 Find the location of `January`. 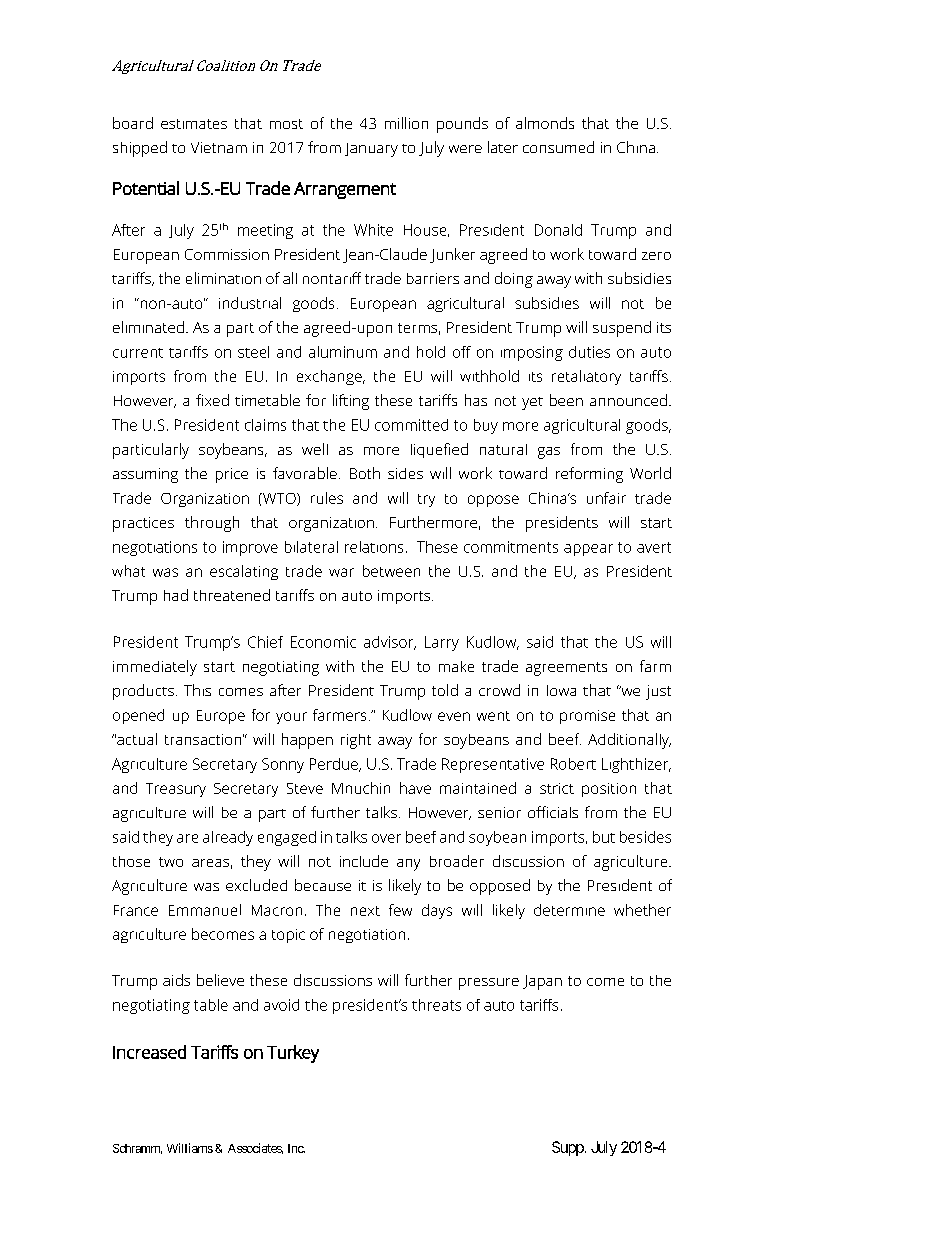

January is located at coordinates (371, 150).
